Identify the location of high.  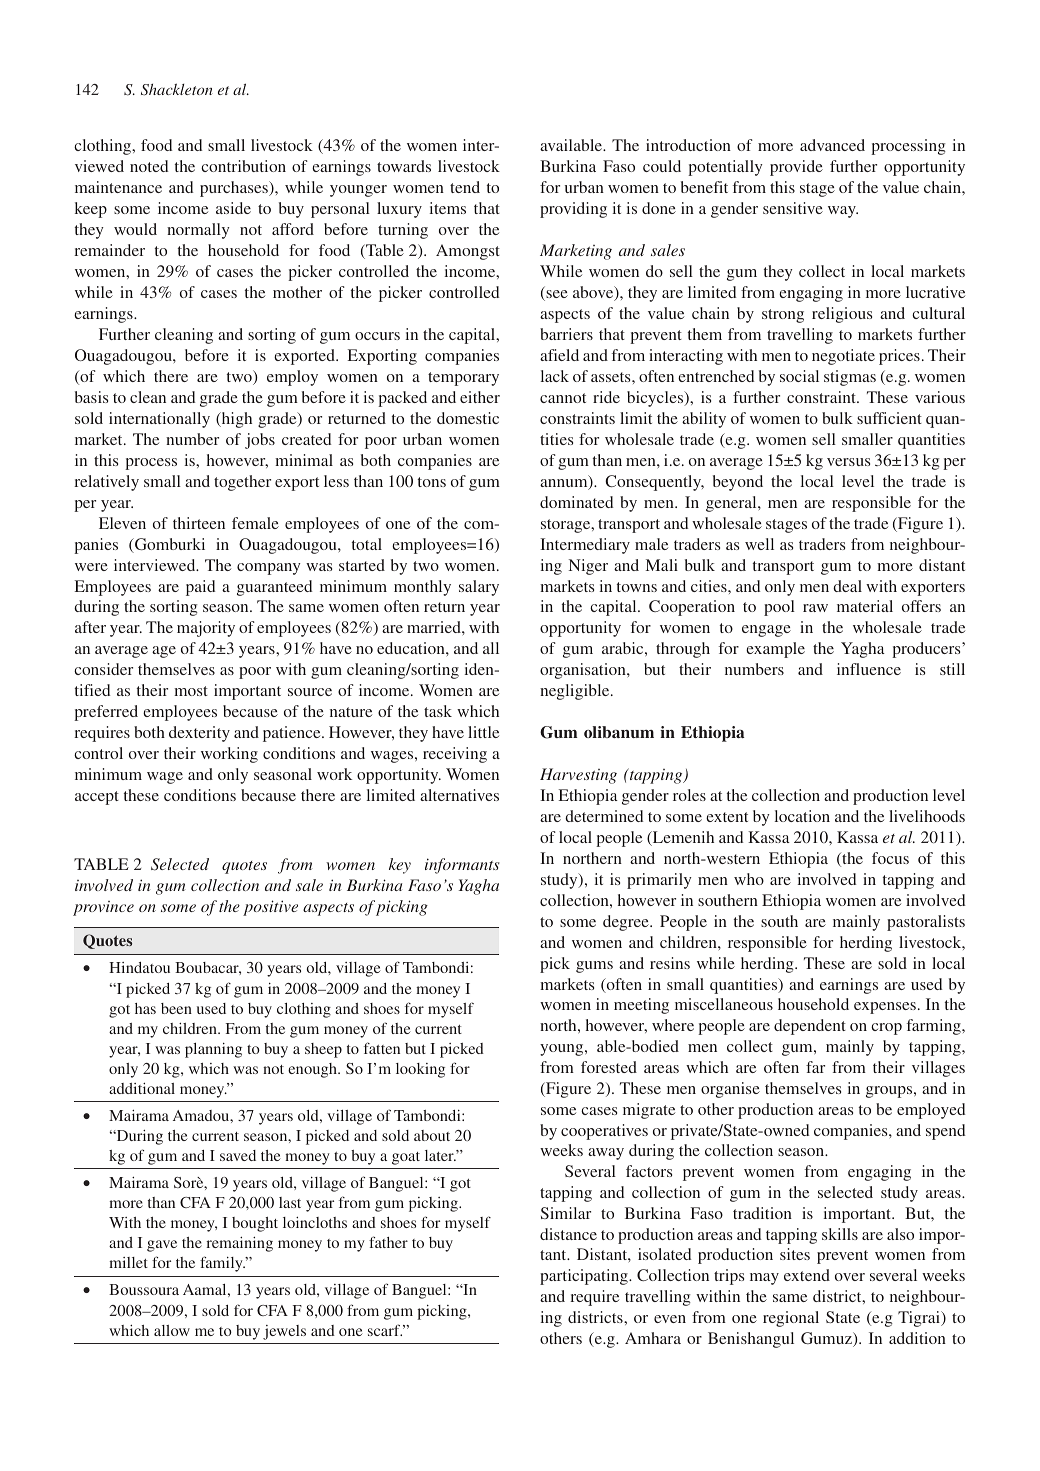
(235, 420).
